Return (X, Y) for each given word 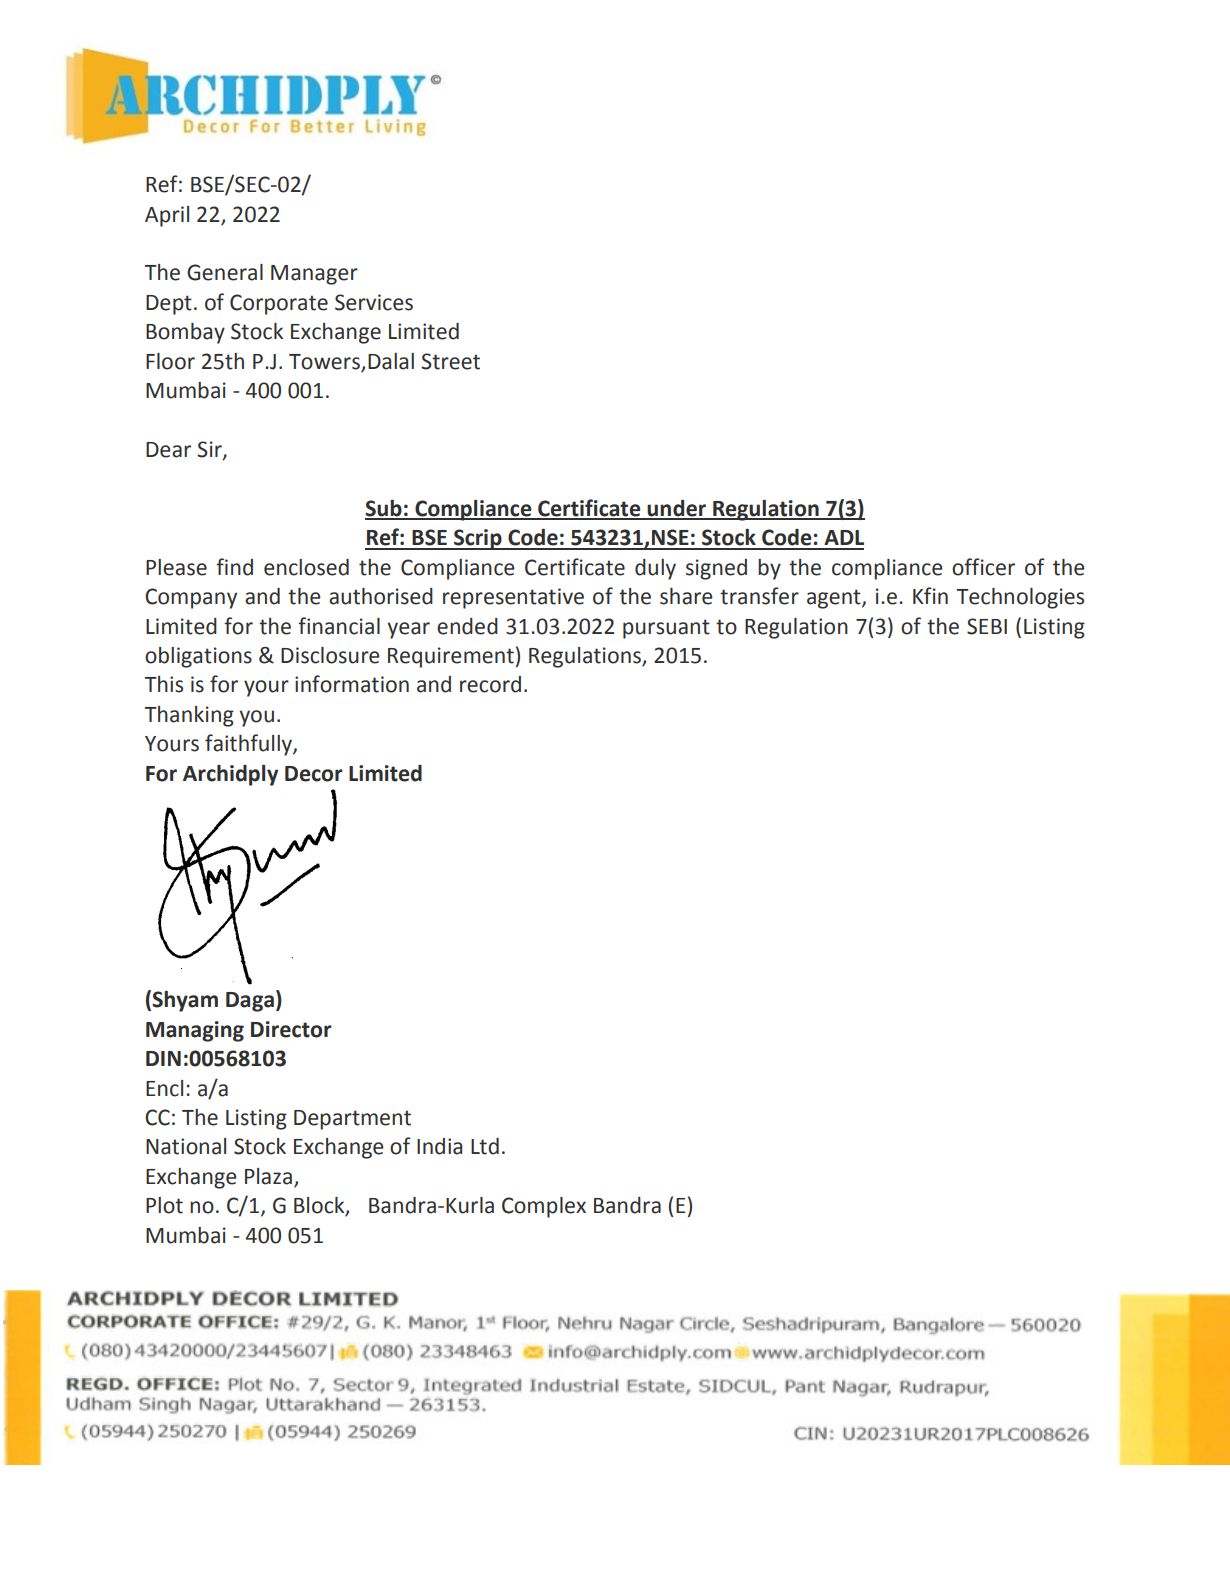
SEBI (987, 626)
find (234, 567)
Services (374, 302)
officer (983, 567)
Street (450, 361)
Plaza (268, 1176)
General (225, 272)
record (490, 684)
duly (655, 569)
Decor (314, 774)
